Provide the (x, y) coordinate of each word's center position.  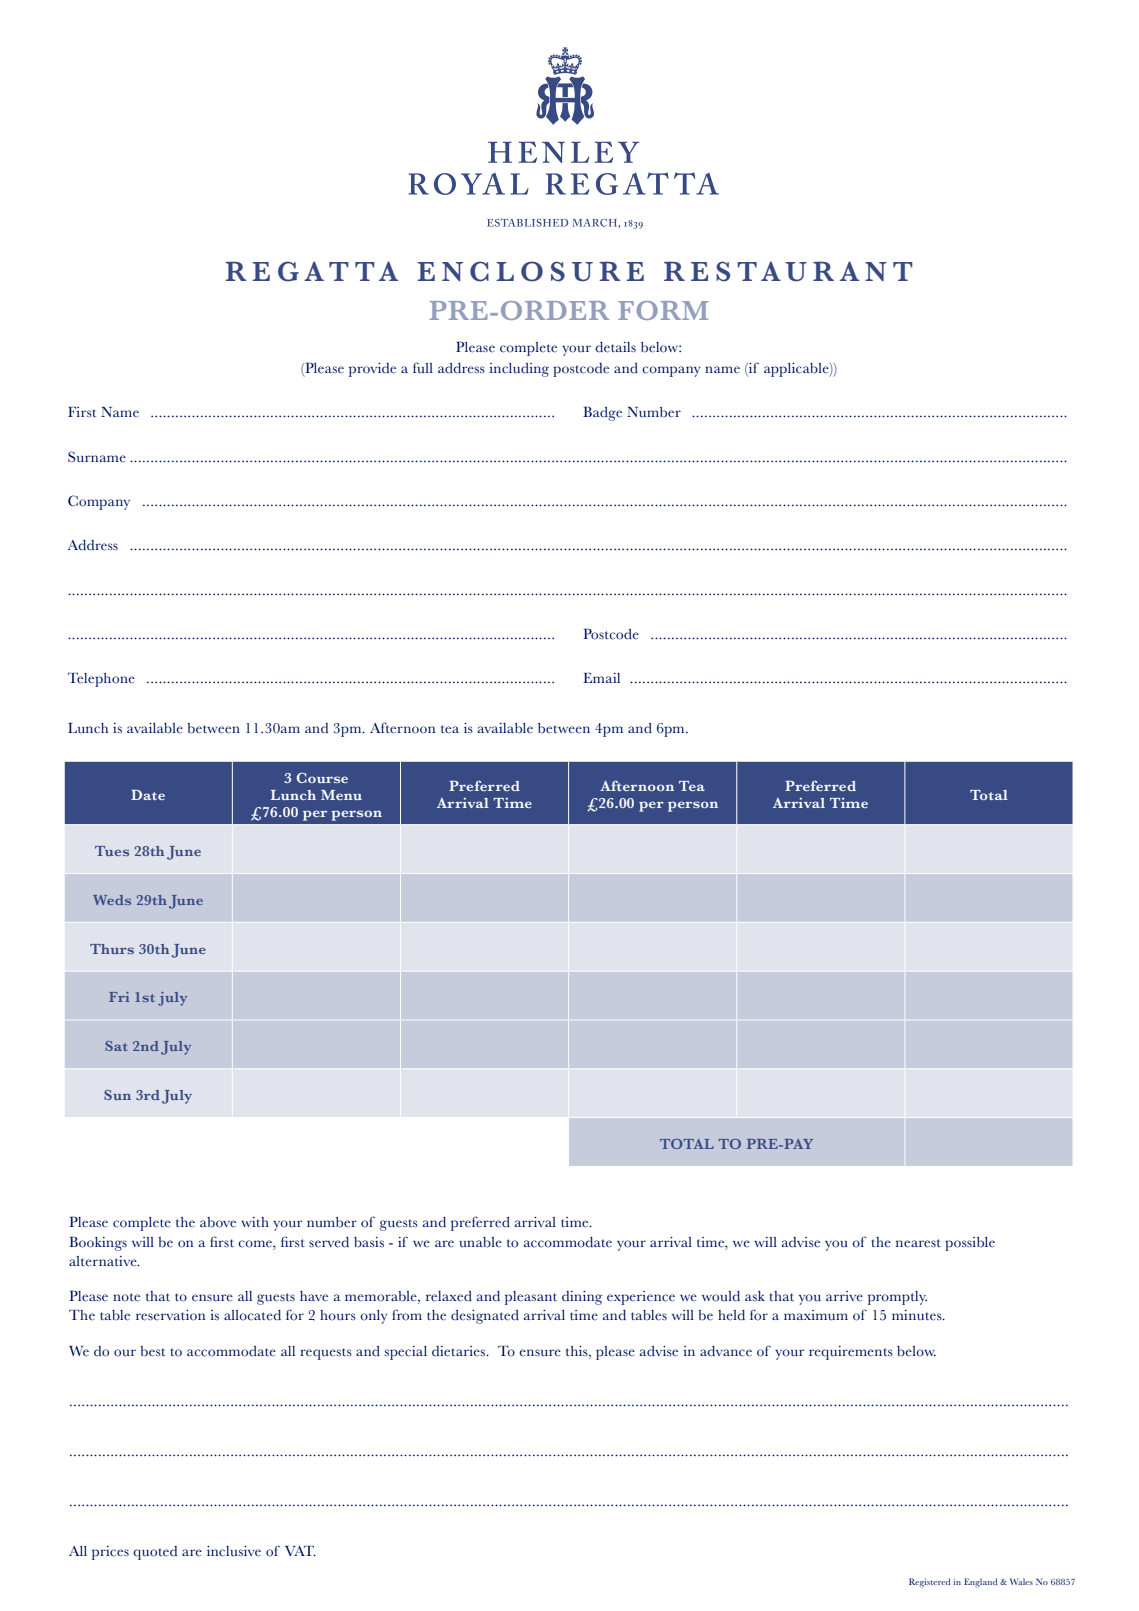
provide (372, 370)
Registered (929, 1583)
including (519, 370)
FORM (663, 310)
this (578, 1351)
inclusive (234, 1551)
